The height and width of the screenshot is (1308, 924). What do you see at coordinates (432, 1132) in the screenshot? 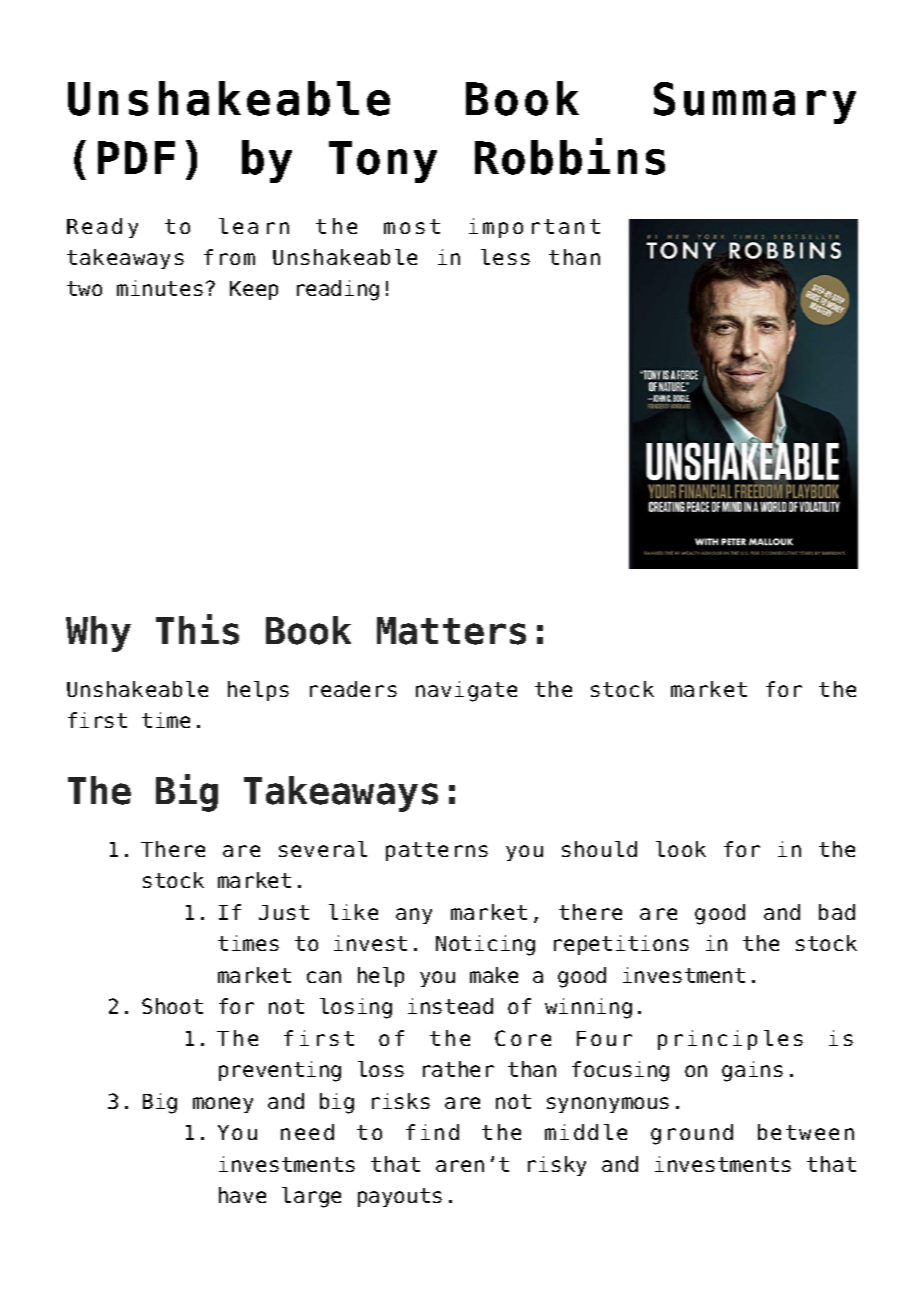
I see `find` at bounding box center [432, 1132].
